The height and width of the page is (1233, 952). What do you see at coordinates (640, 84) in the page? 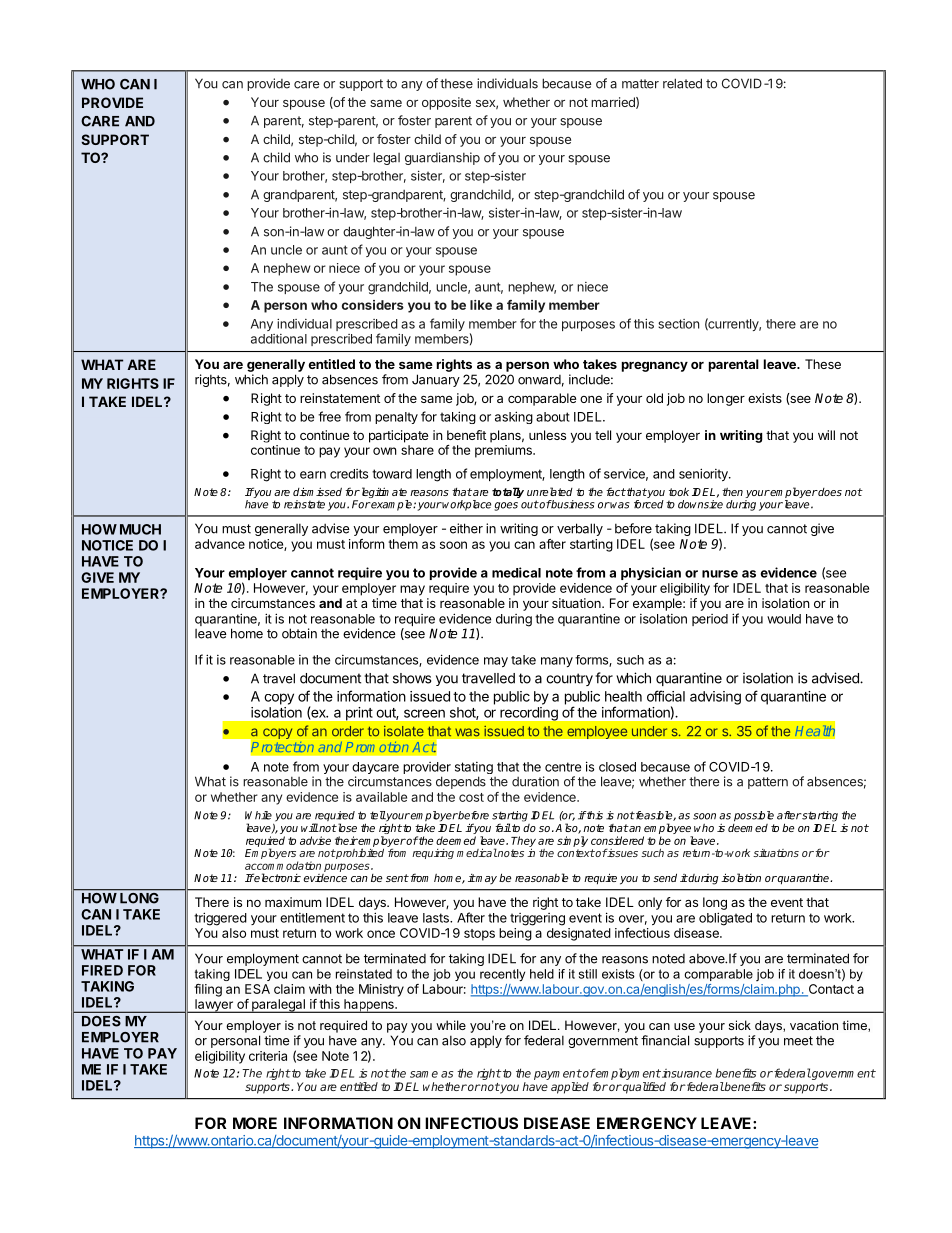
I see `matter` at bounding box center [640, 84].
